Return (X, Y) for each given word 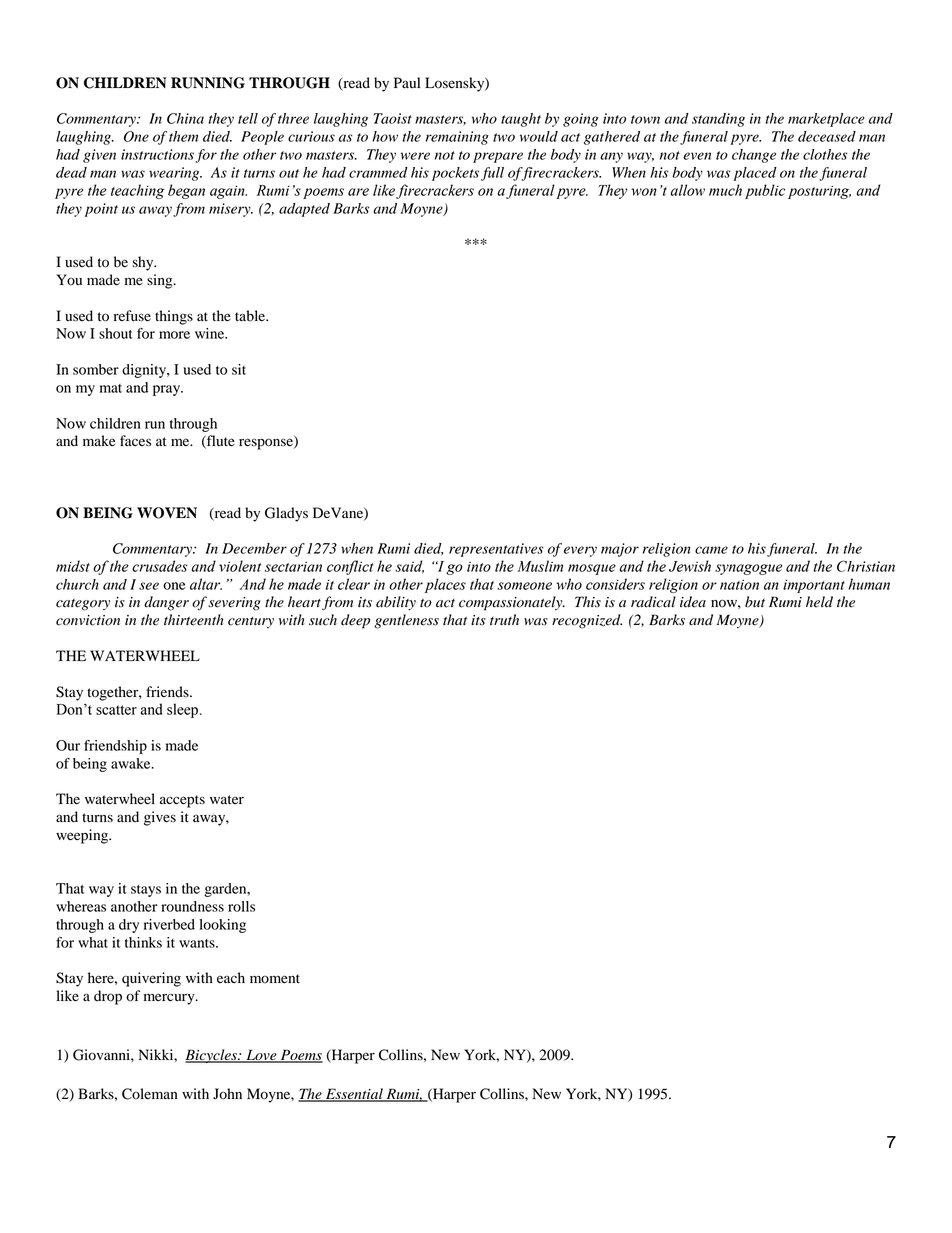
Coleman (150, 1094)
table (251, 316)
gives (160, 818)
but (755, 602)
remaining (457, 138)
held (819, 602)
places (445, 585)
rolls (241, 906)
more (174, 335)
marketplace (826, 120)
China (185, 118)
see (149, 586)
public (765, 191)
